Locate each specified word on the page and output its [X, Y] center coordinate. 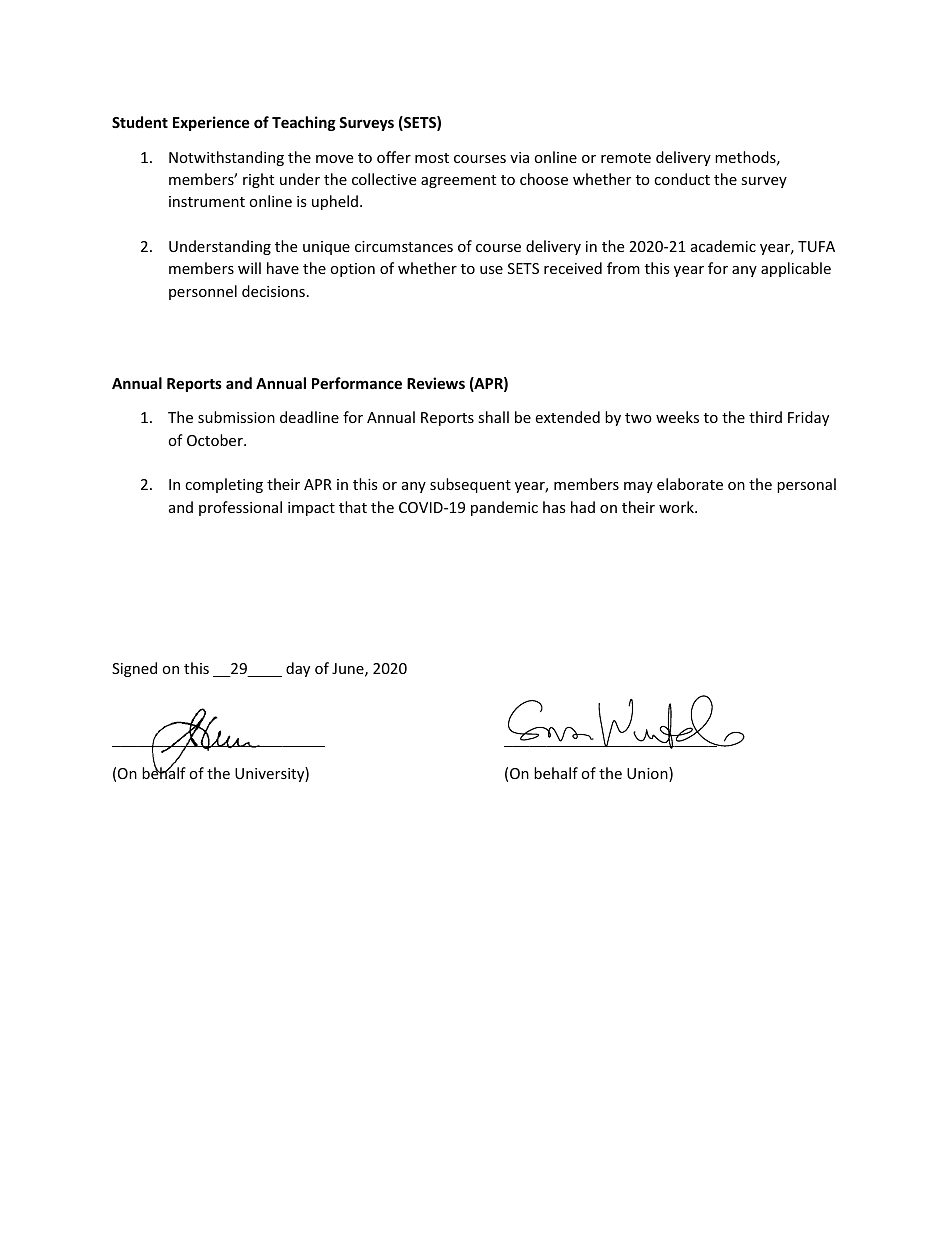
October [216, 440]
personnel [203, 292]
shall [493, 417]
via [519, 157]
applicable [796, 269]
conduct [682, 179]
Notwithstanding [226, 158]
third [765, 417]
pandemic [504, 508]
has [554, 507]
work [677, 507]
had [583, 507]
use [491, 270]
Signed [134, 669]
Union [648, 774]
